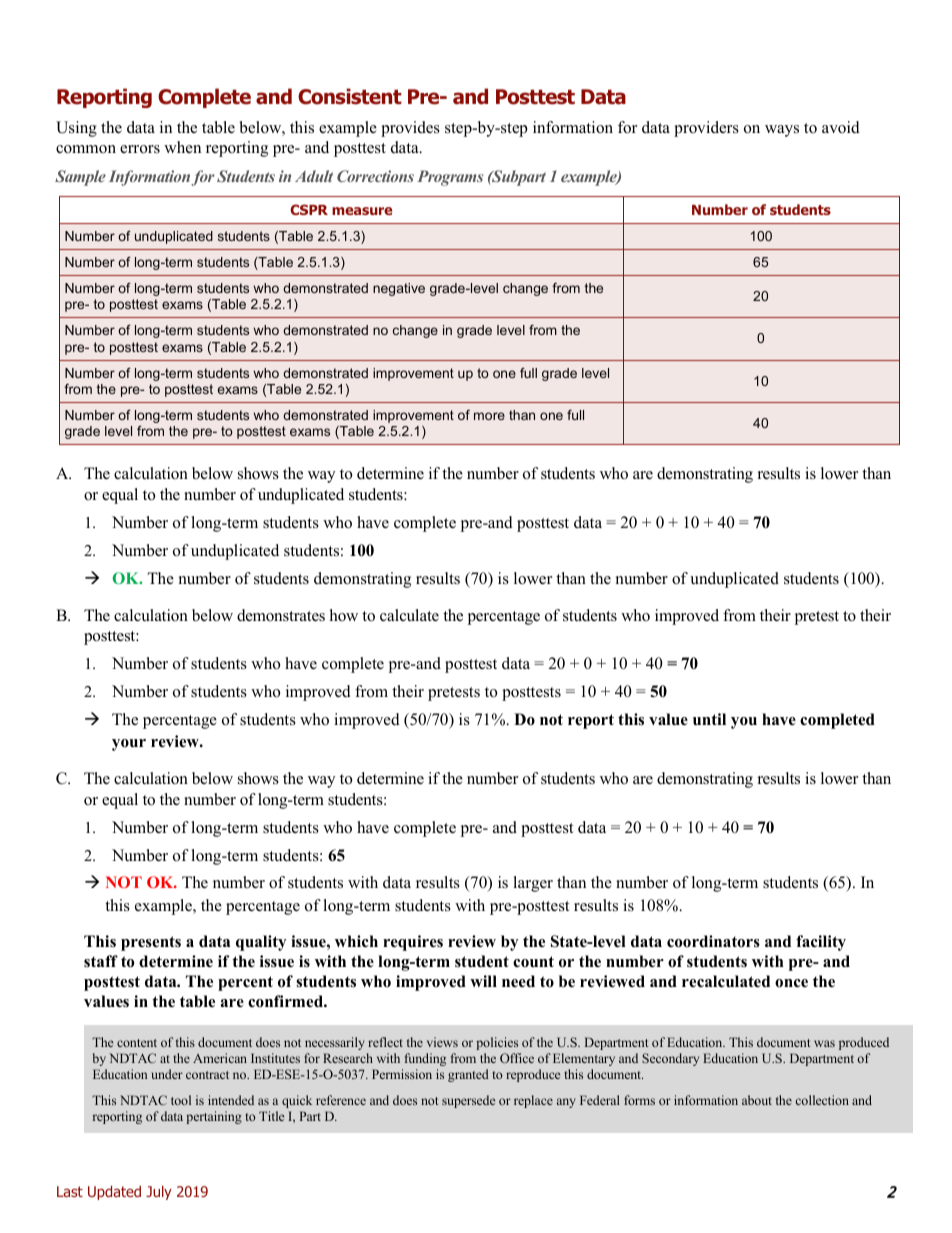 Image resolution: width=952 pixels, height=1233 pixels. What do you see at coordinates (782, 131) in the page?
I see `ways` at bounding box center [782, 131].
